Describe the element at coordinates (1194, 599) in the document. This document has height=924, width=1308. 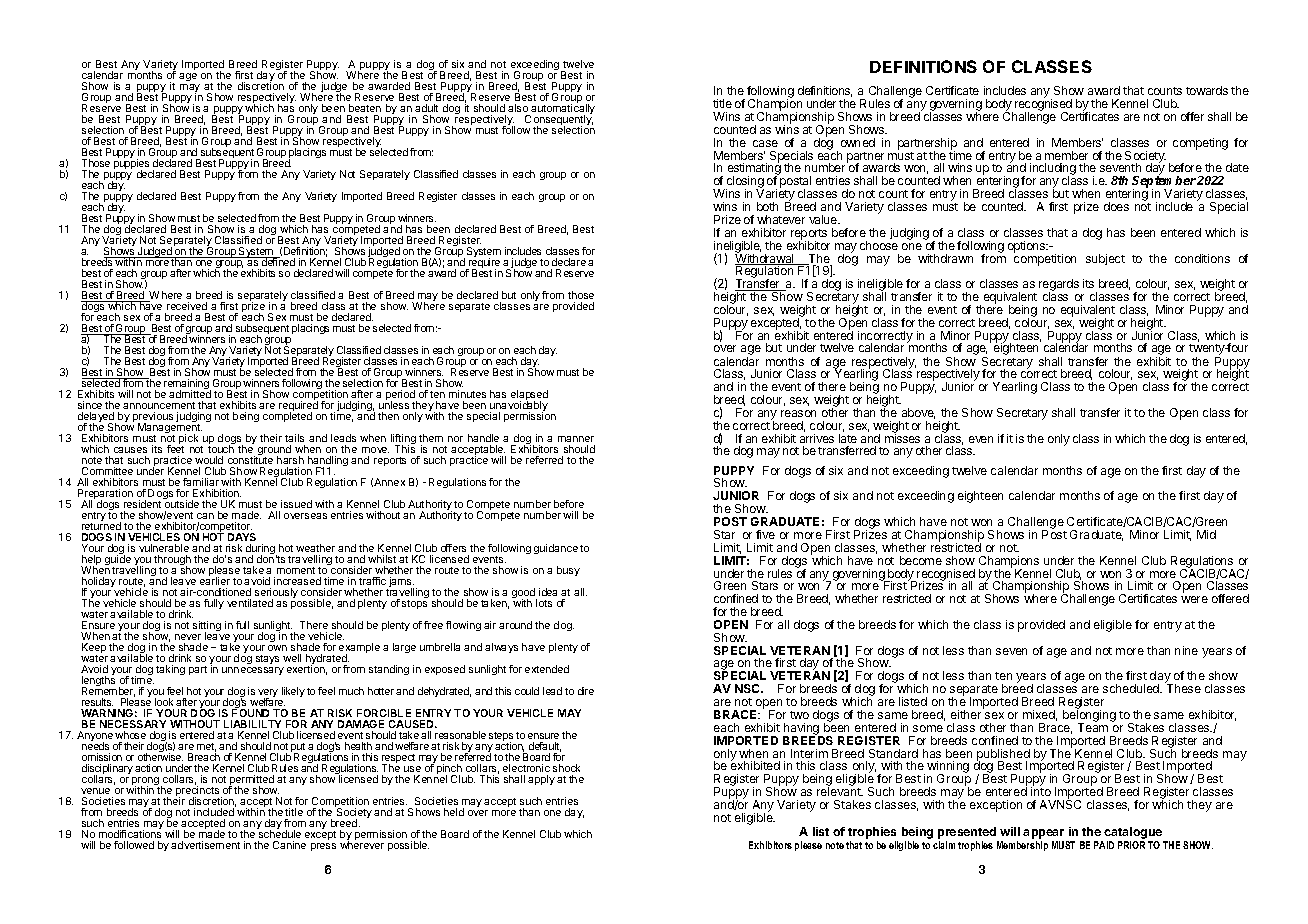
I see `were` at that location.
